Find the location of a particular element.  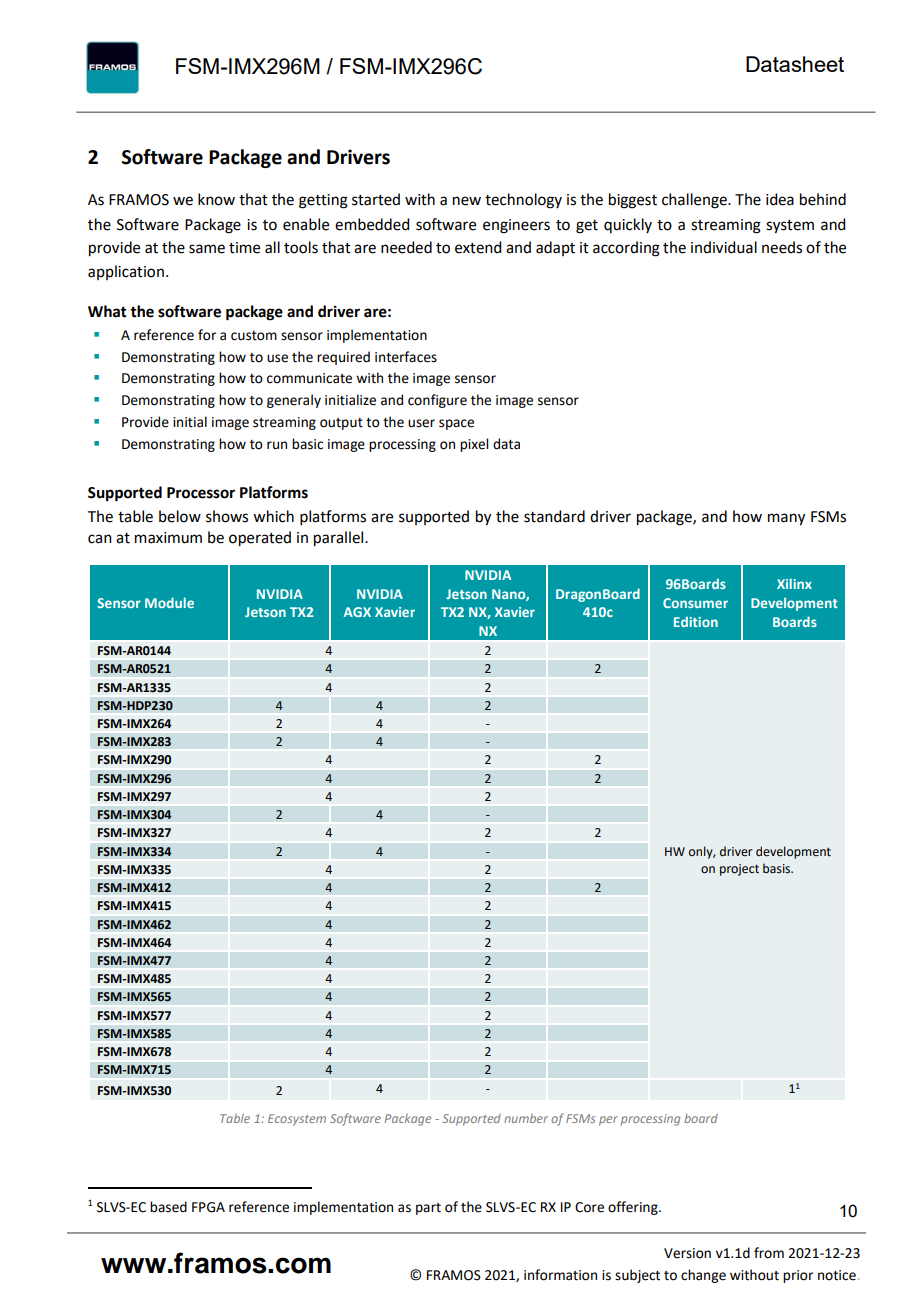

basis is located at coordinates (778, 868).
